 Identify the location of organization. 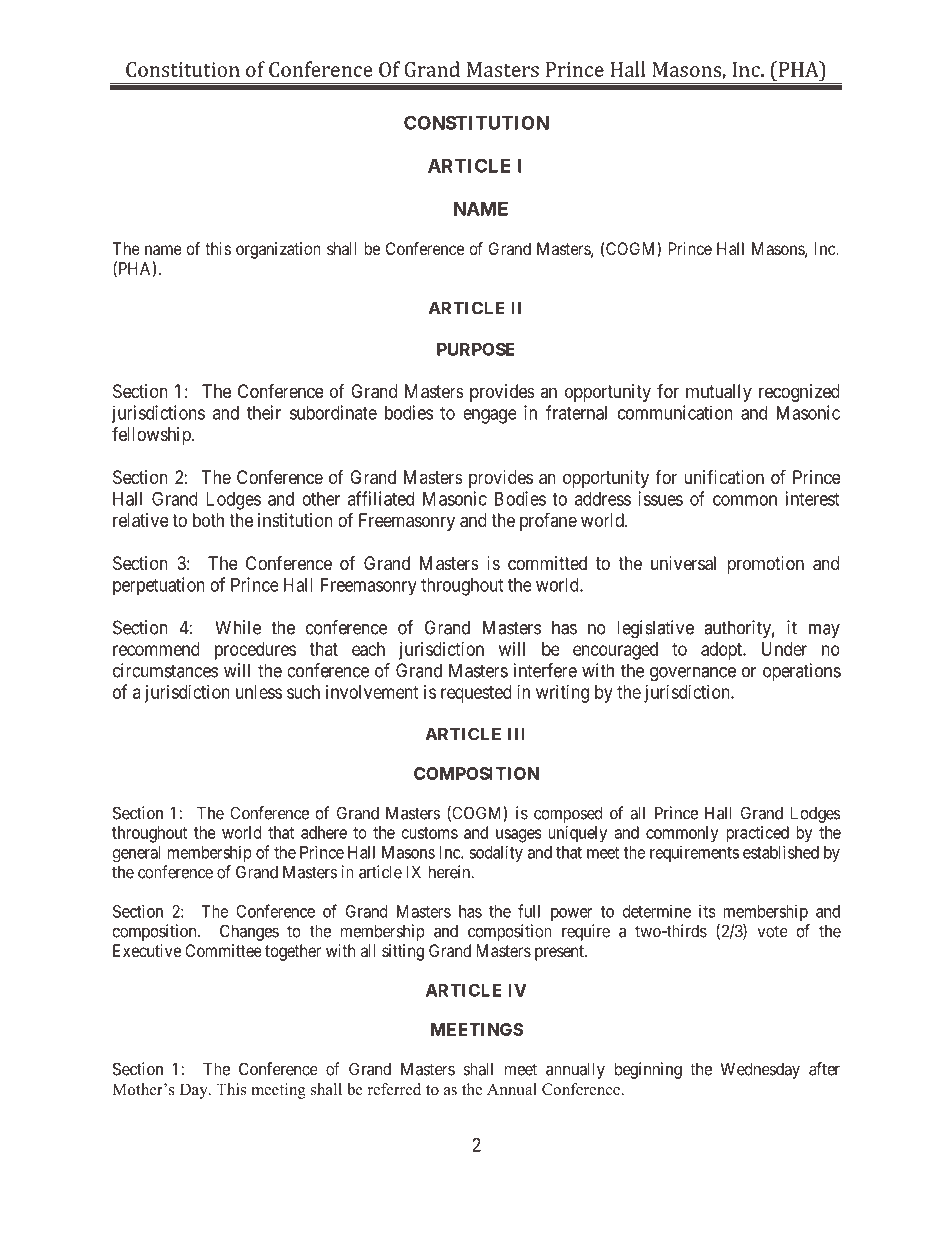
(278, 250).
